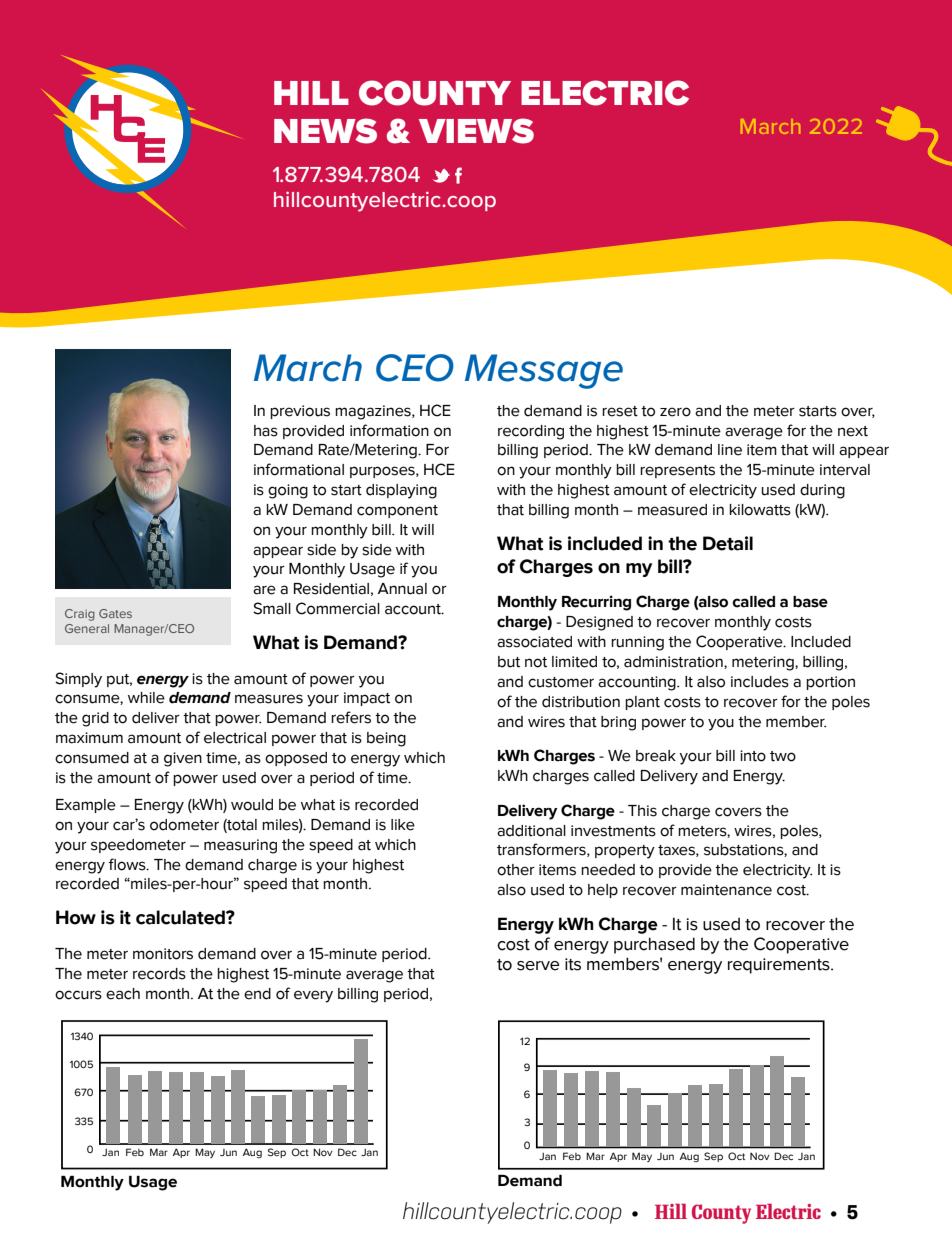 Image resolution: width=952 pixels, height=1250 pixels. What do you see at coordinates (538, 966) in the image?
I see `serve` at bounding box center [538, 966].
